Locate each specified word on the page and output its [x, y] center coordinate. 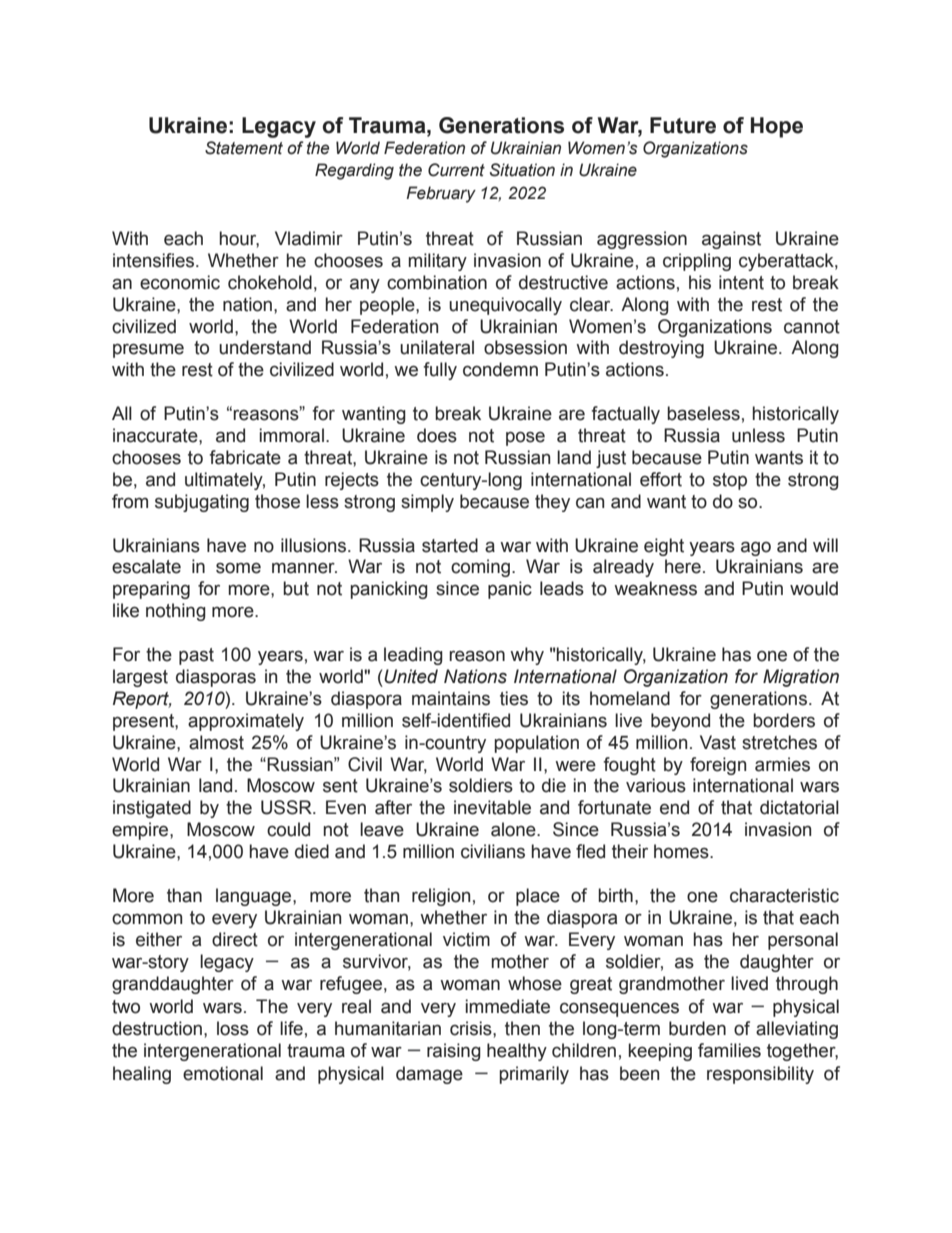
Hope [777, 127]
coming [480, 568]
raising [454, 1052]
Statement [244, 148]
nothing [176, 612]
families [729, 1050]
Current [456, 170]
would [814, 588]
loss [233, 1028]
